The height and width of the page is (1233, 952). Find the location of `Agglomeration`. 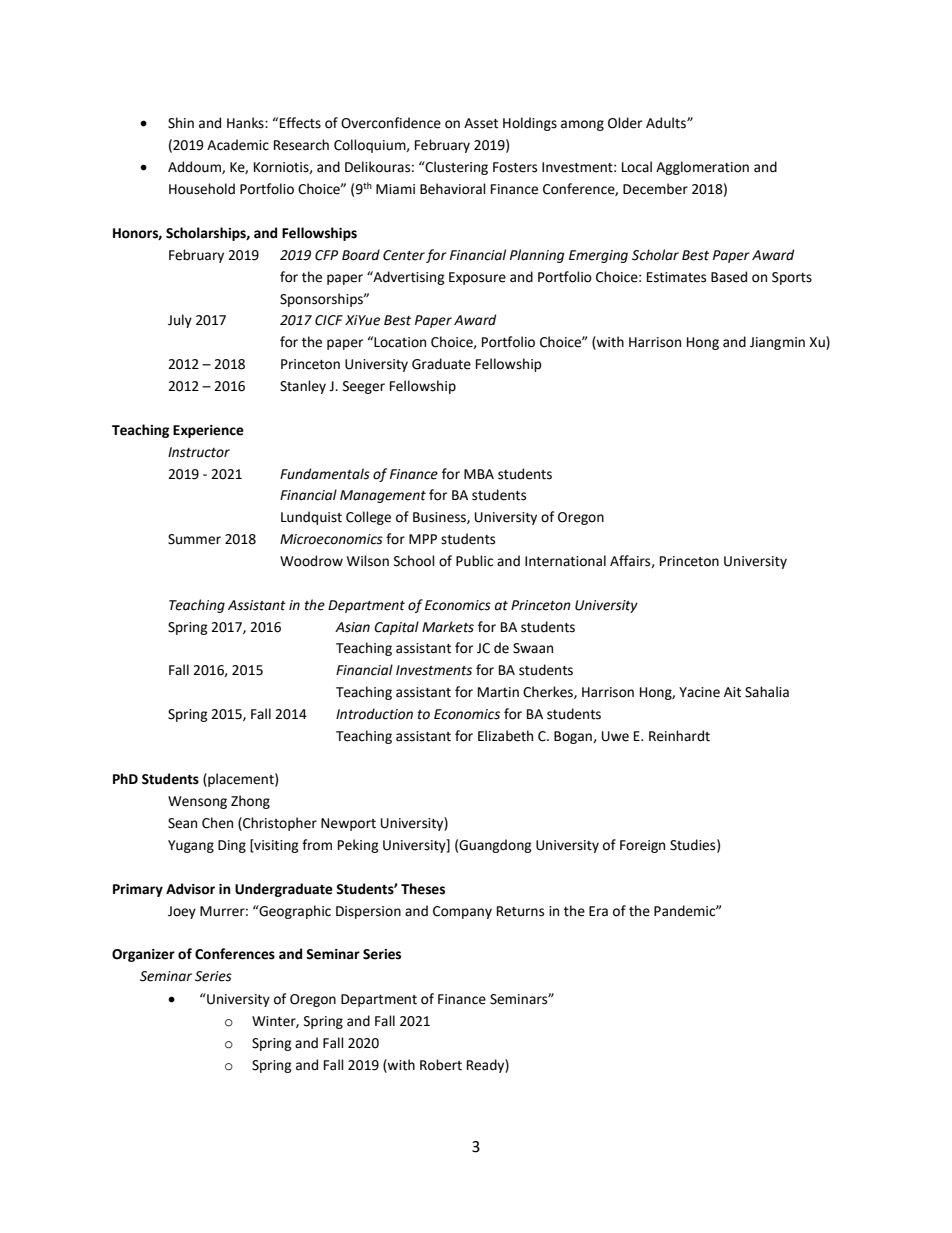

Agglomeration is located at coordinates (702, 168).
